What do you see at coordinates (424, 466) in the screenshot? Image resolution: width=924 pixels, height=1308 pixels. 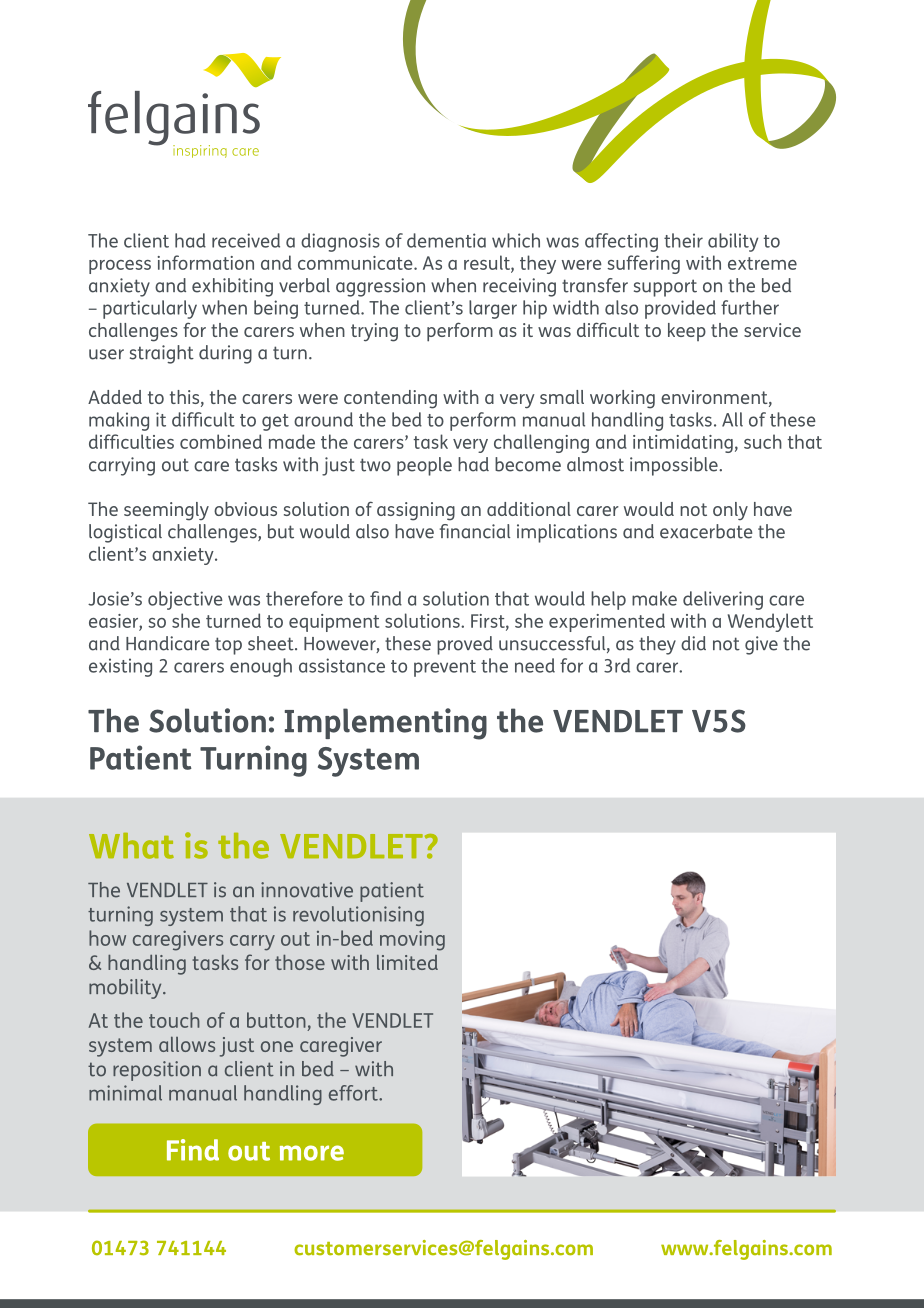 I see `people` at bounding box center [424, 466].
